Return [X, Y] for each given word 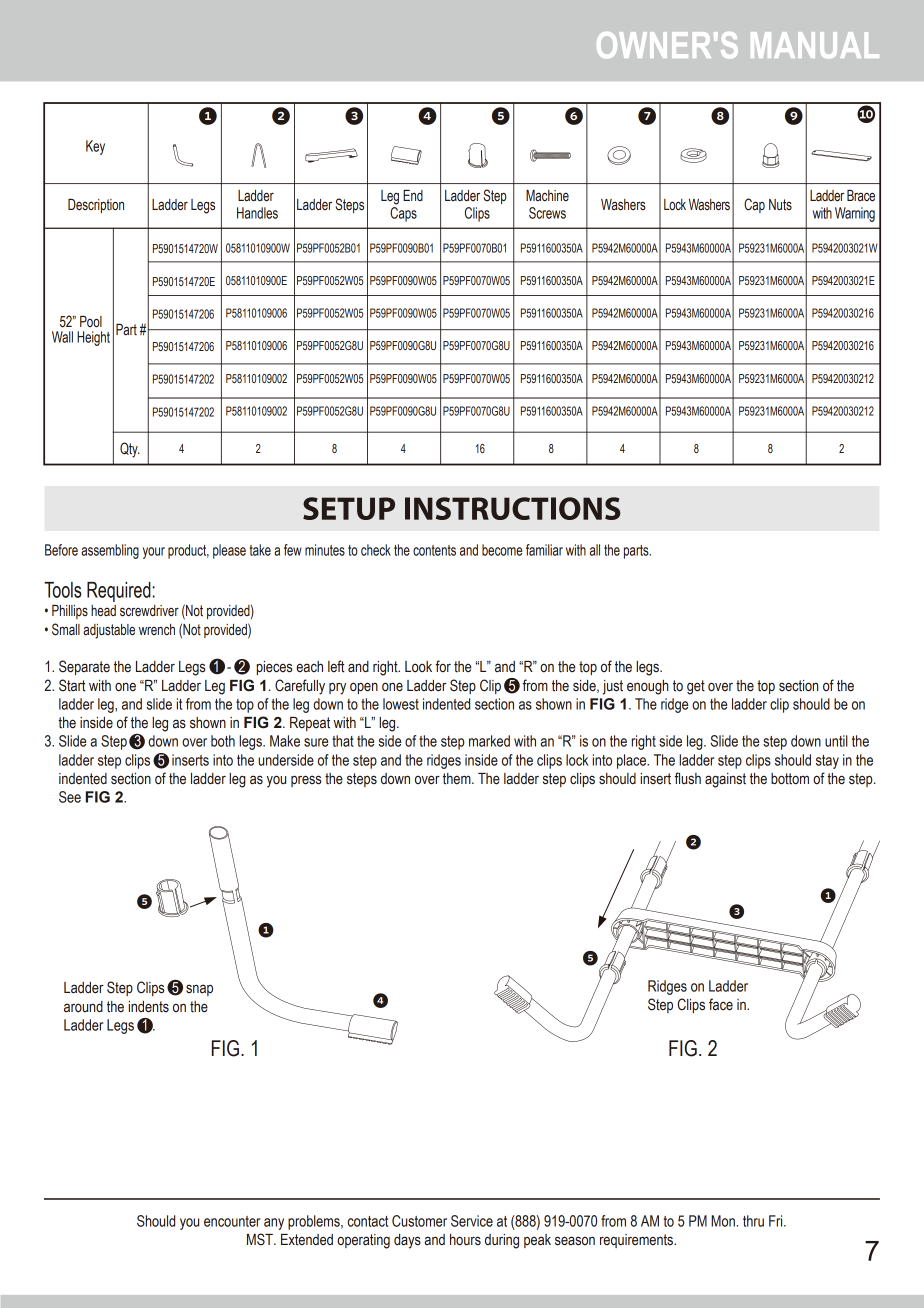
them [458, 779]
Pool [91, 322]
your [154, 553]
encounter [232, 1221]
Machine [547, 196]
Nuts [780, 205]
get [696, 687]
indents [149, 1007]
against [725, 780]
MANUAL [815, 45]
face [721, 1004]
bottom [790, 779]
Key [95, 147]
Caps [403, 214]
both [223, 741]
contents [434, 550]
